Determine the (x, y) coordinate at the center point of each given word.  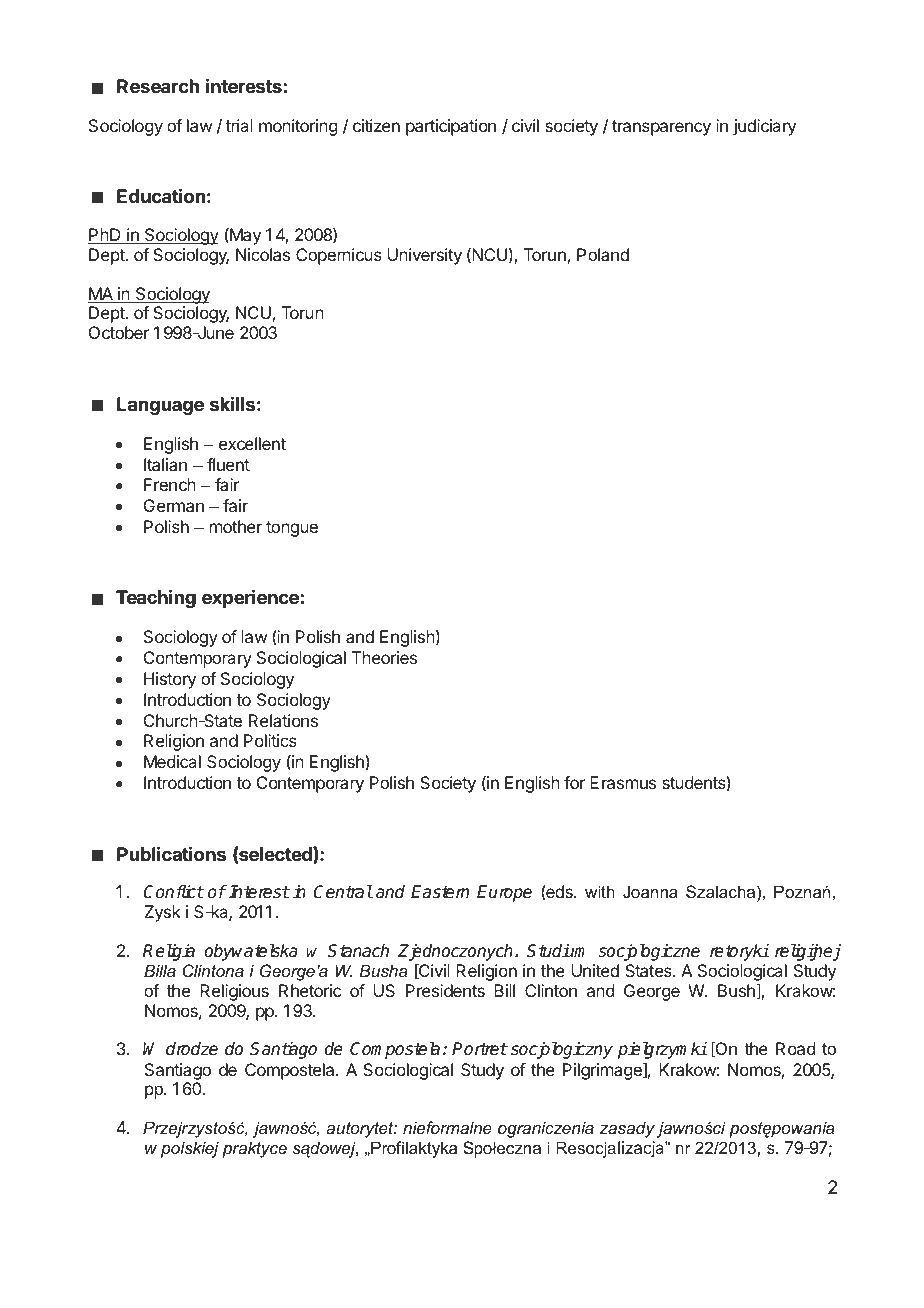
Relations (283, 720)
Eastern (440, 892)
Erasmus (623, 782)
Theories (384, 657)
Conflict (173, 892)
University (424, 256)
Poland (603, 254)
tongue (292, 529)
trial (239, 125)
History (170, 680)
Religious (234, 992)
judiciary (764, 127)
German (174, 505)
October (119, 332)
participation (451, 127)
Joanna (650, 891)
